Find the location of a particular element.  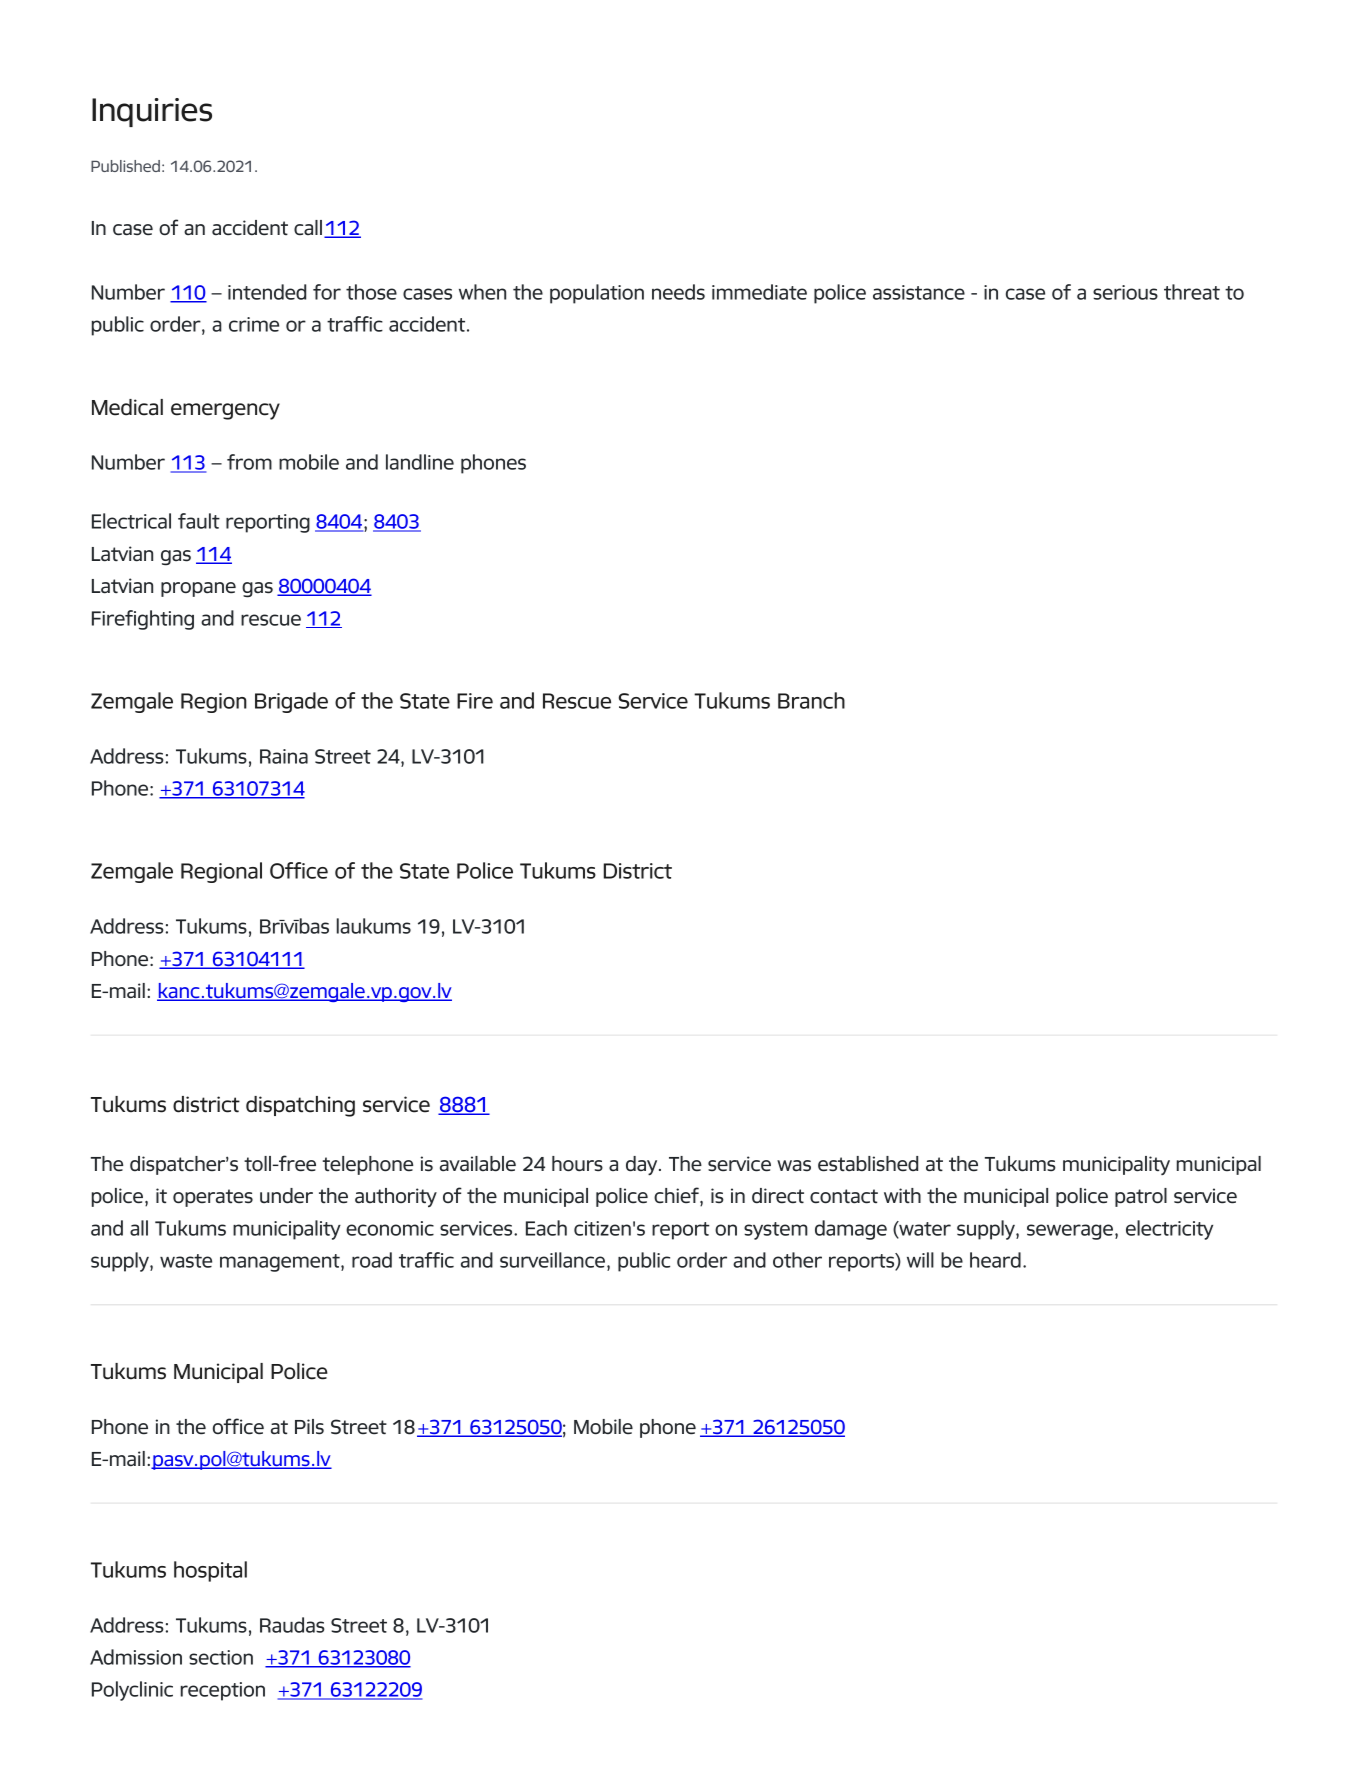

established is located at coordinates (868, 1164).
